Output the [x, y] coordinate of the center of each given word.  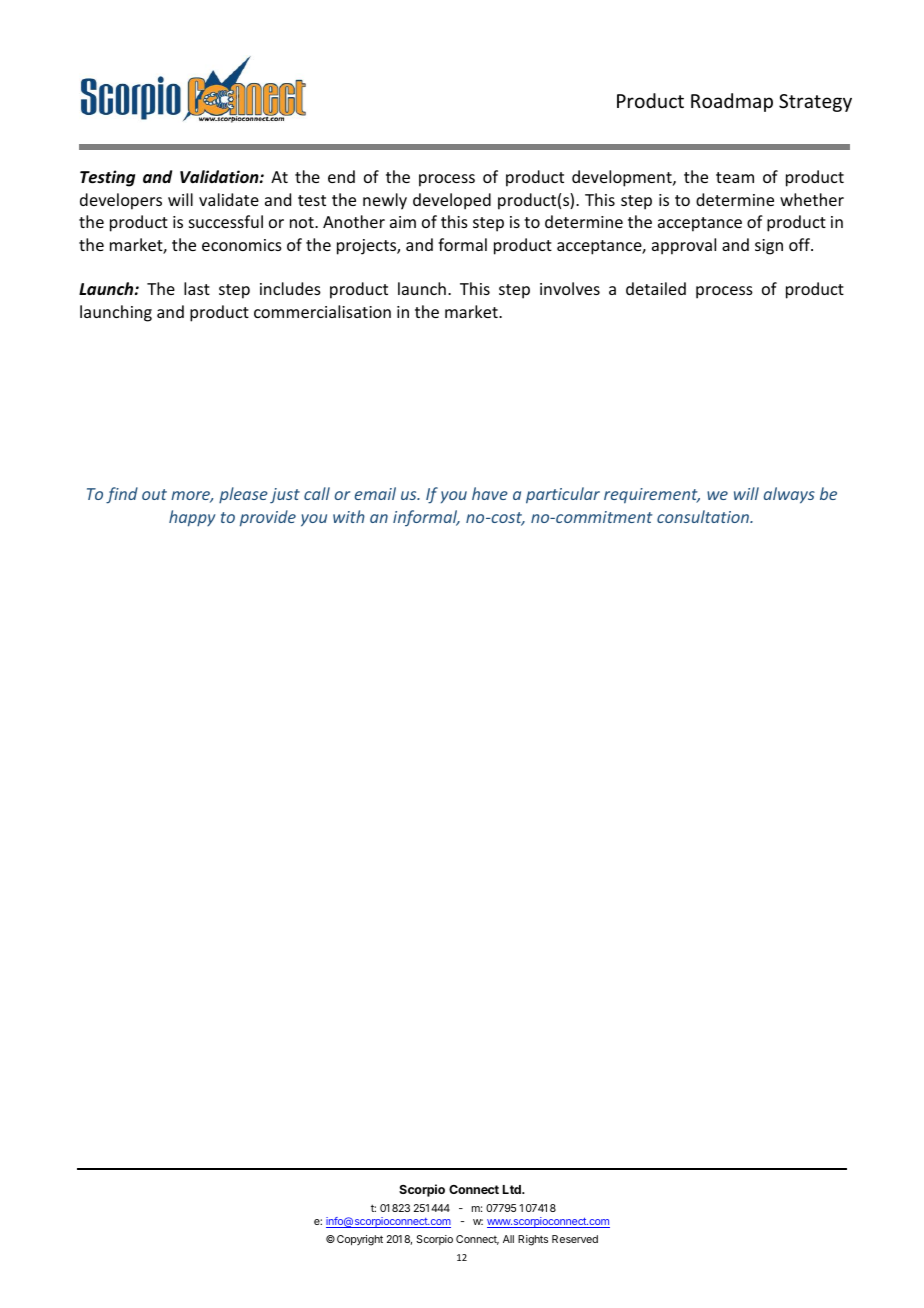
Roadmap [732, 102]
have [490, 493]
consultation [704, 516]
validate [229, 199]
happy [192, 518]
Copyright [360, 1240]
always [789, 495]
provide [268, 518]
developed [452, 201]
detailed [656, 288]
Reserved [575, 1239]
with [349, 516]
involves [570, 288]
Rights [533, 1240]
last [197, 288]
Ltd [513, 1189]
